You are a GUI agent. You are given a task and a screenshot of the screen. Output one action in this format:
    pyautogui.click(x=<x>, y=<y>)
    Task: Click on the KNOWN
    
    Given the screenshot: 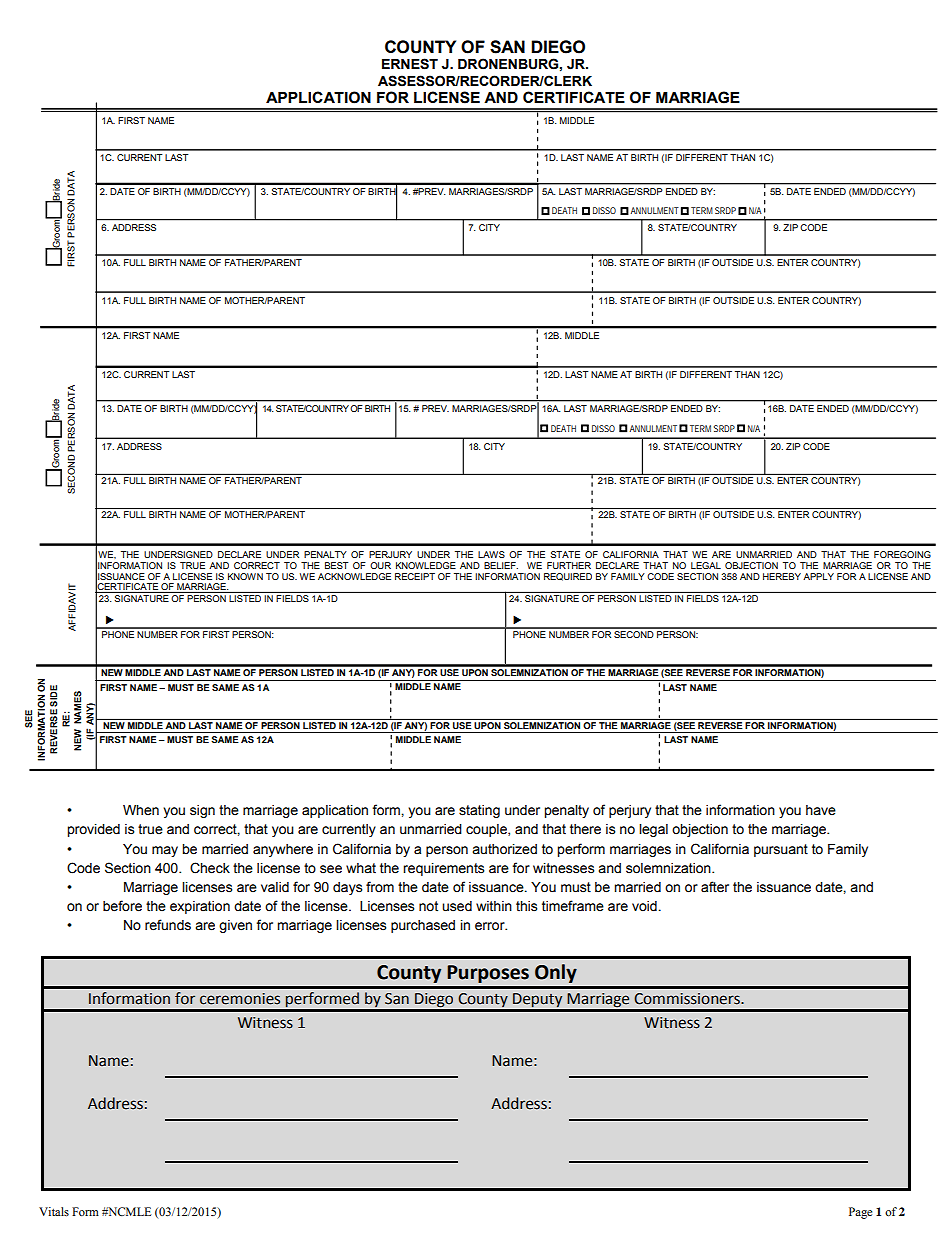 What is the action you would take?
    pyautogui.click(x=245, y=576)
